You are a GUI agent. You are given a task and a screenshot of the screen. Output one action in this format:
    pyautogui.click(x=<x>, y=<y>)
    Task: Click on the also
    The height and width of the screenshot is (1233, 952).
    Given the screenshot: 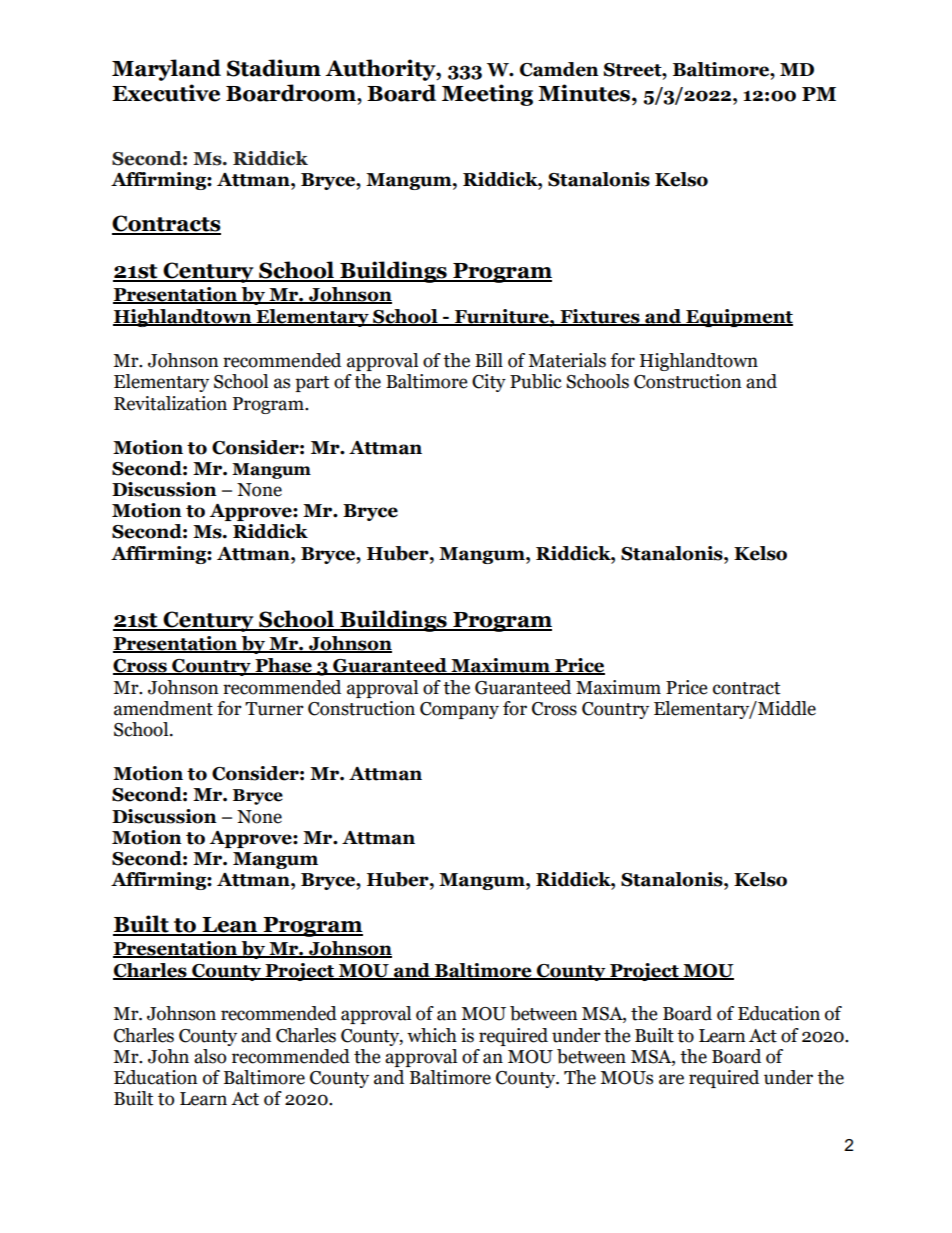 What is the action you would take?
    pyautogui.click(x=210, y=1056)
